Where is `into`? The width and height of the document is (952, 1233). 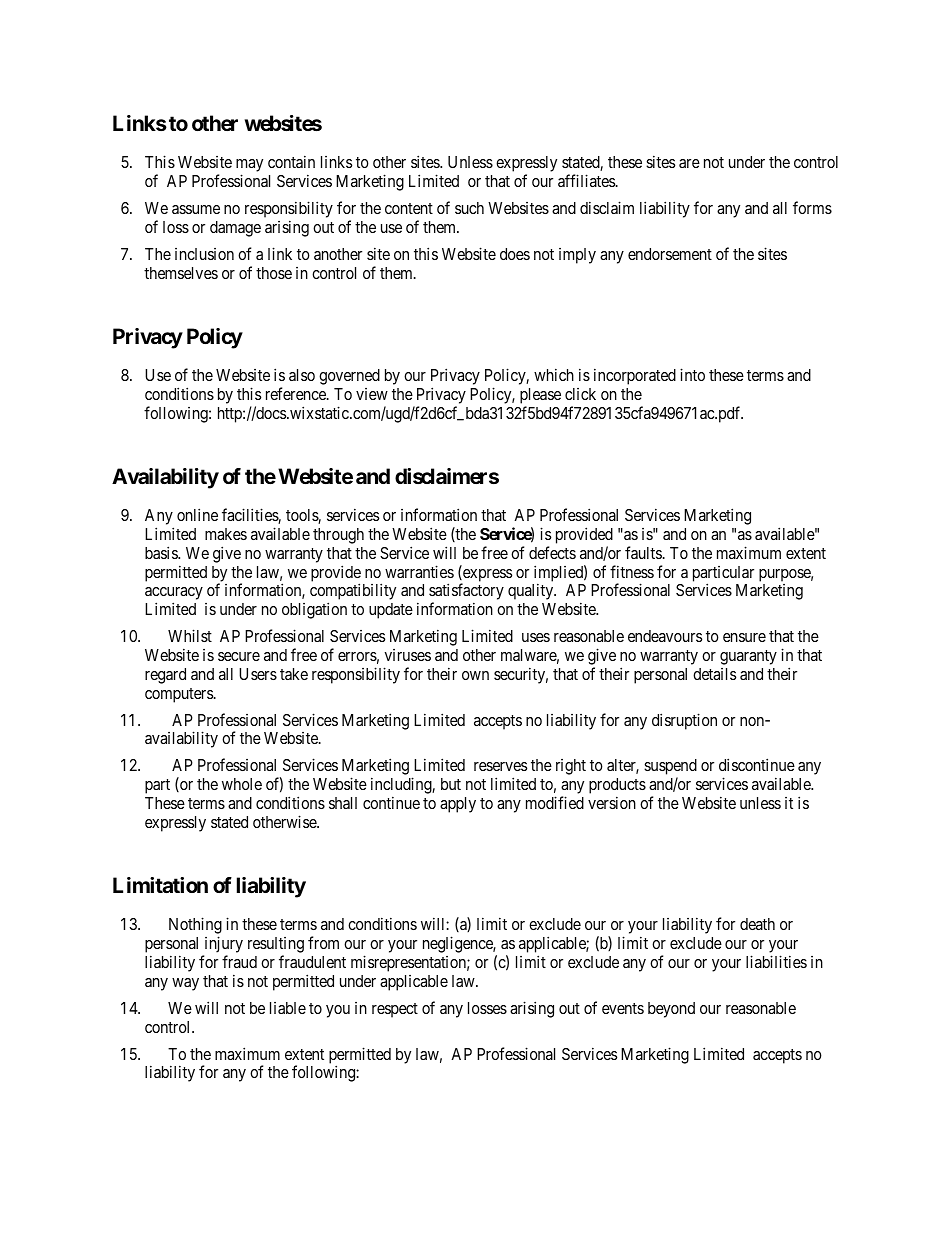 into is located at coordinates (692, 374).
